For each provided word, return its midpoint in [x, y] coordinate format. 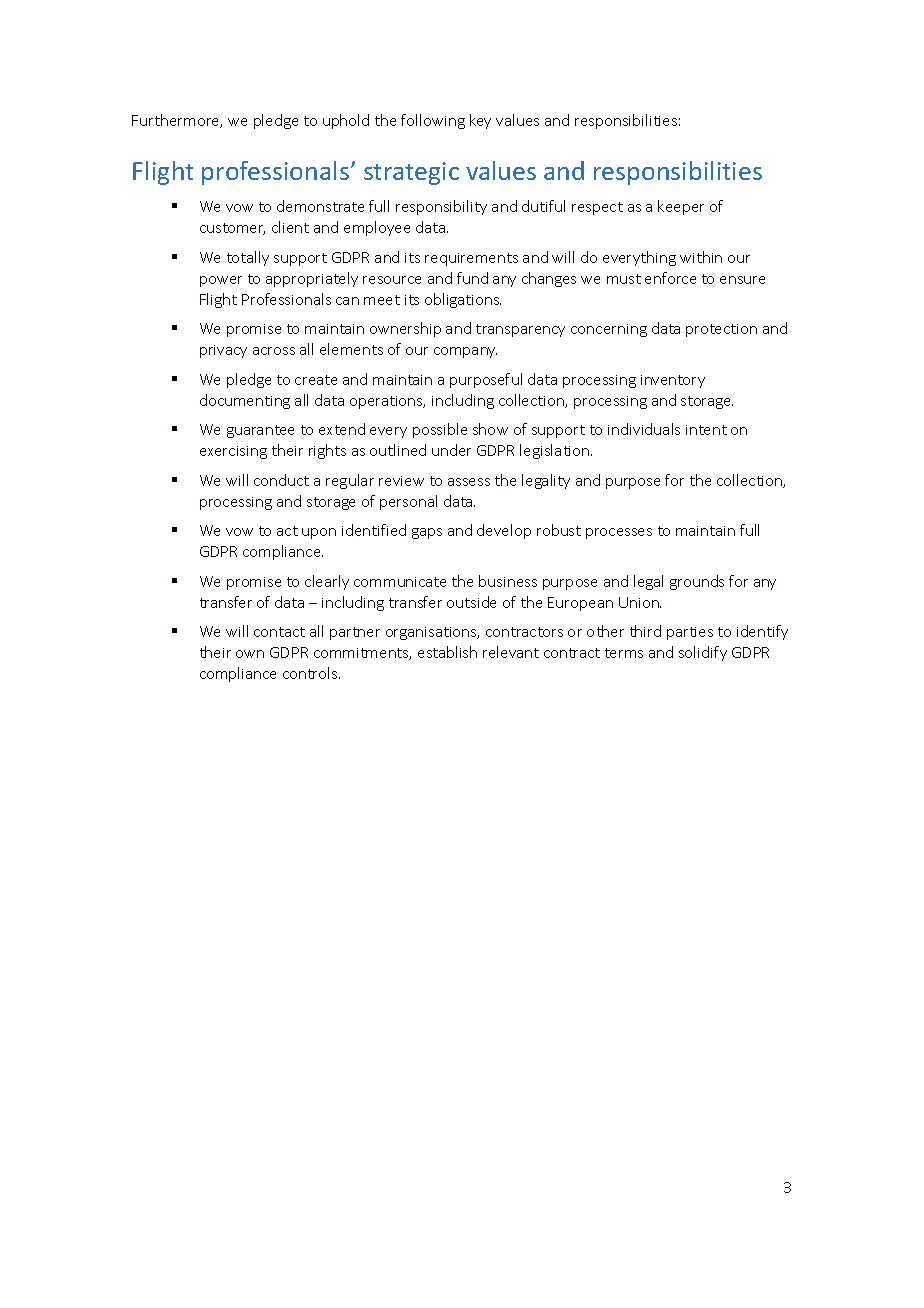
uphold [346, 121]
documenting [245, 401]
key [480, 121]
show [490, 429]
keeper [681, 207]
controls [311, 673]
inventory [673, 381]
